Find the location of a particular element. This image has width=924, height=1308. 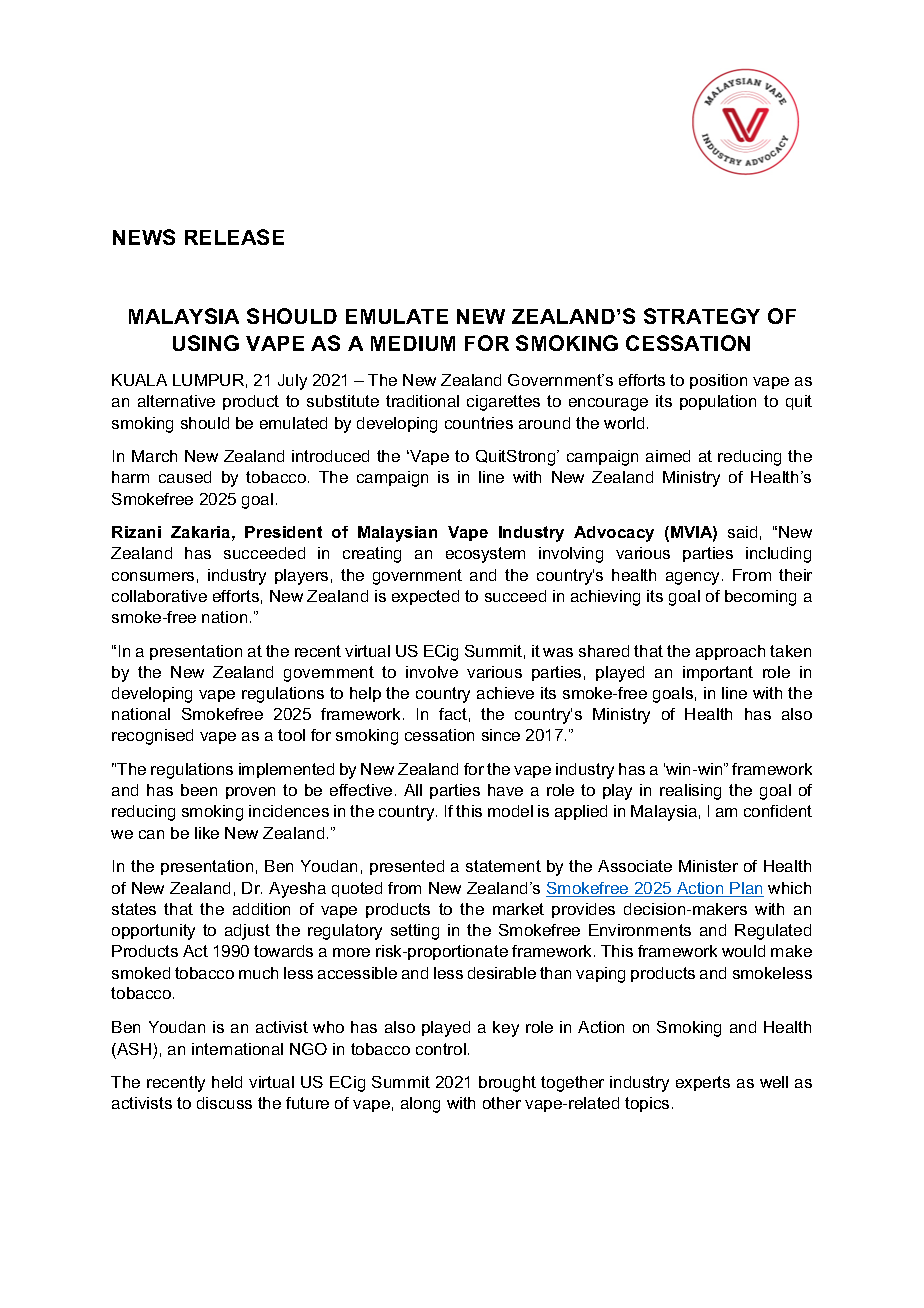

important is located at coordinates (718, 673).
